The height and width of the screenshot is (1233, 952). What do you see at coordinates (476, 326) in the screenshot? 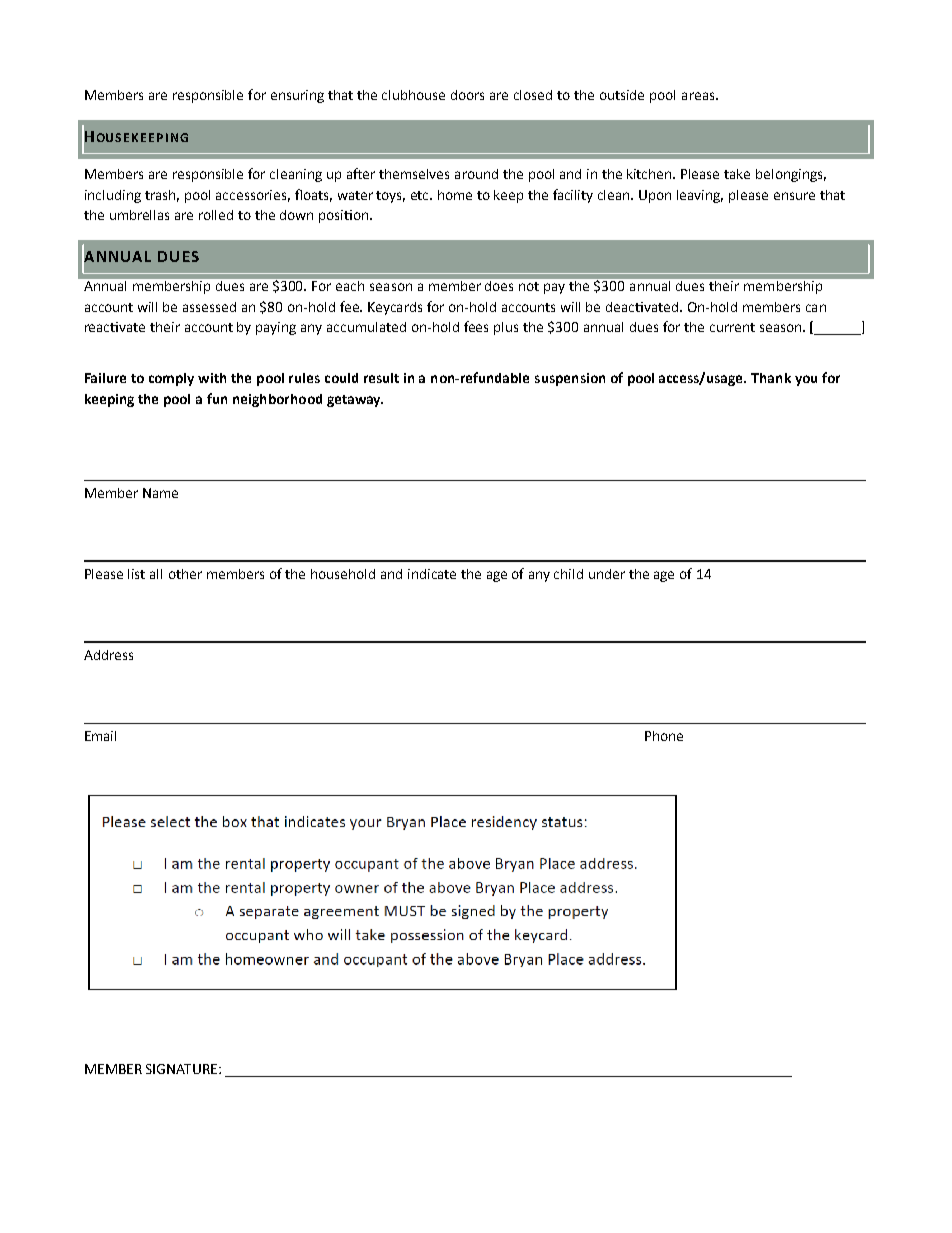
I see `fees` at bounding box center [476, 326].
